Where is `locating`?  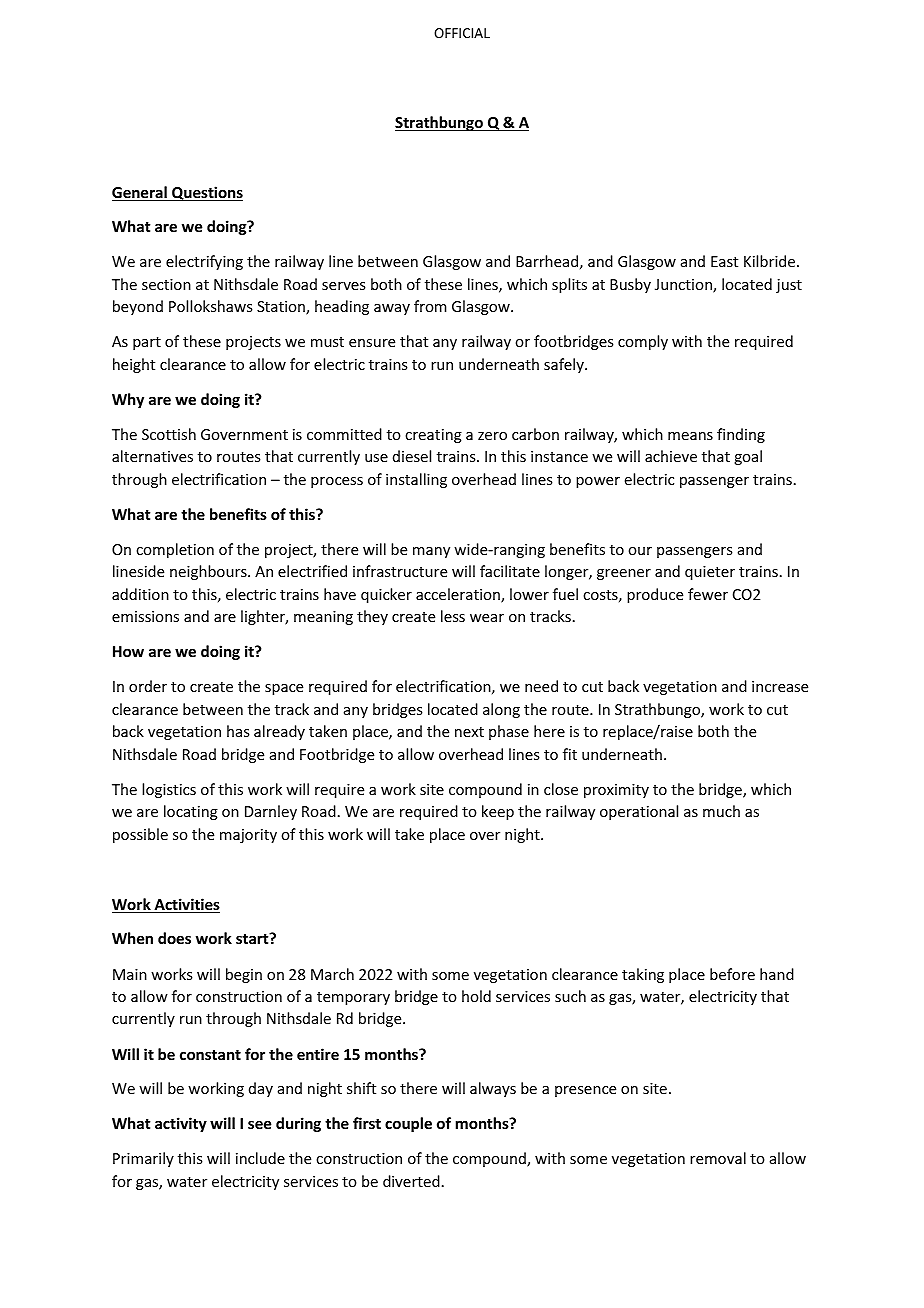 locating is located at coordinates (191, 812).
